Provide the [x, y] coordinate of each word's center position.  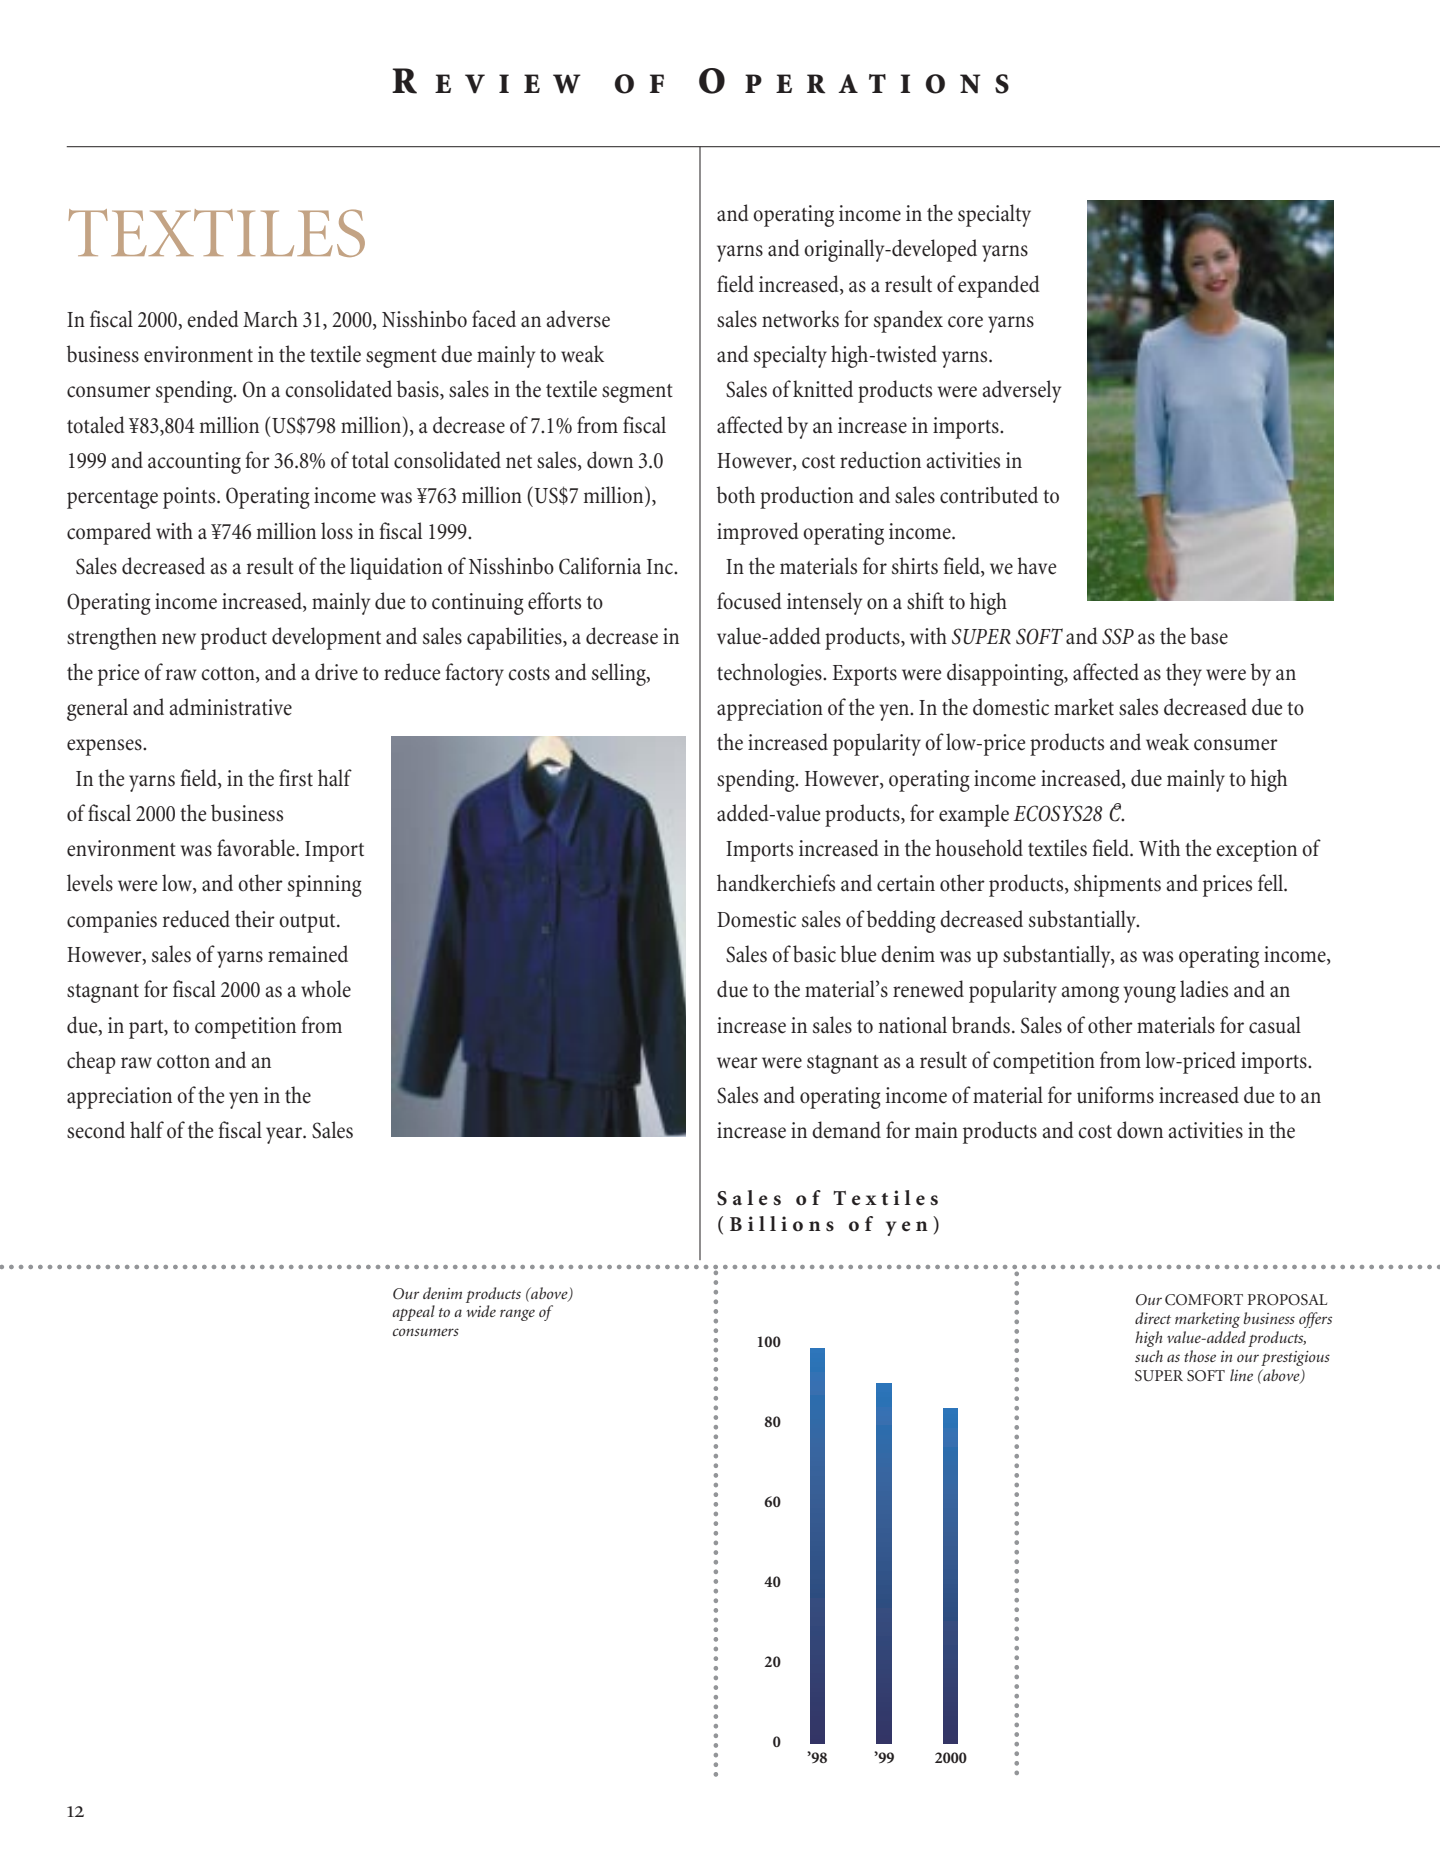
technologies [770, 674]
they [1184, 674]
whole [326, 989]
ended [213, 319]
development [326, 638]
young [1149, 994]
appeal [413, 1313]
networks [800, 319]
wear [737, 1063]
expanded [999, 286]
